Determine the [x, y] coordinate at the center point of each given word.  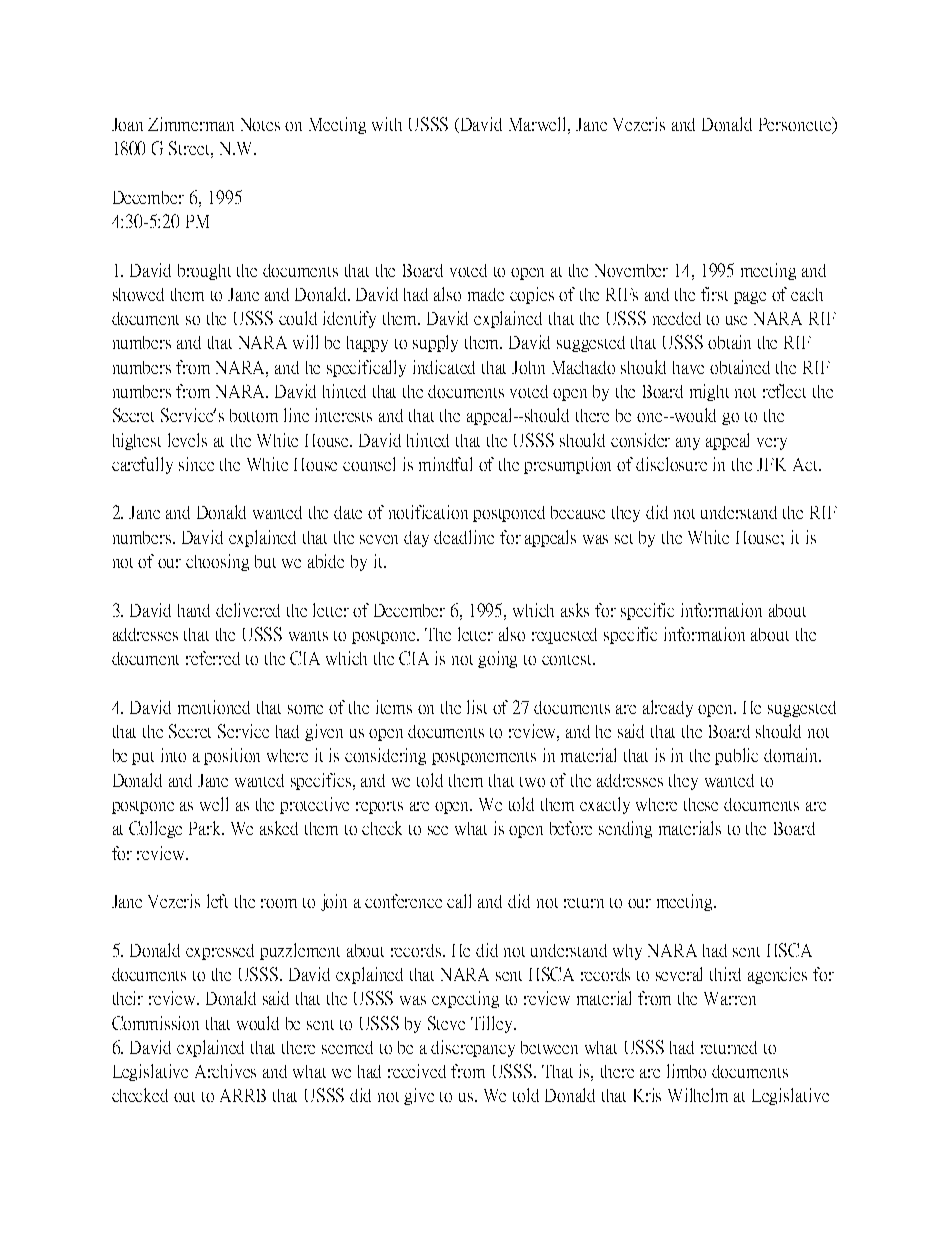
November [631, 270]
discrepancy [473, 1048]
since [196, 464]
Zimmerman [191, 124]
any [688, 444]
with [387, 124]
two [532, 782]
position [232, 756]
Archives [225, 1071]
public [736, 756]
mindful [445, 464]
